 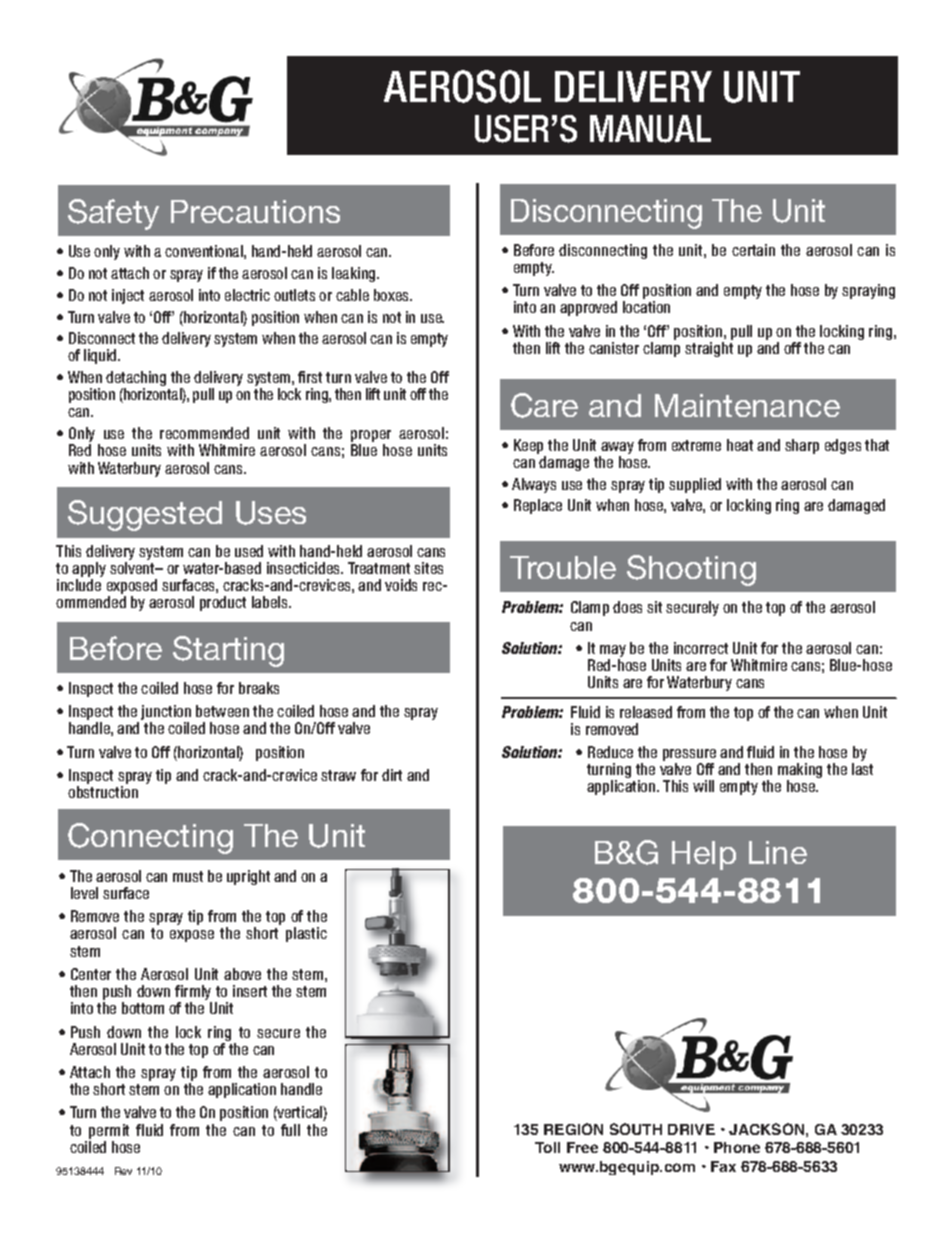 What do you see at coordinates (113, 214) in the image?
I see `Safety` at bounding box center [113, 214].
